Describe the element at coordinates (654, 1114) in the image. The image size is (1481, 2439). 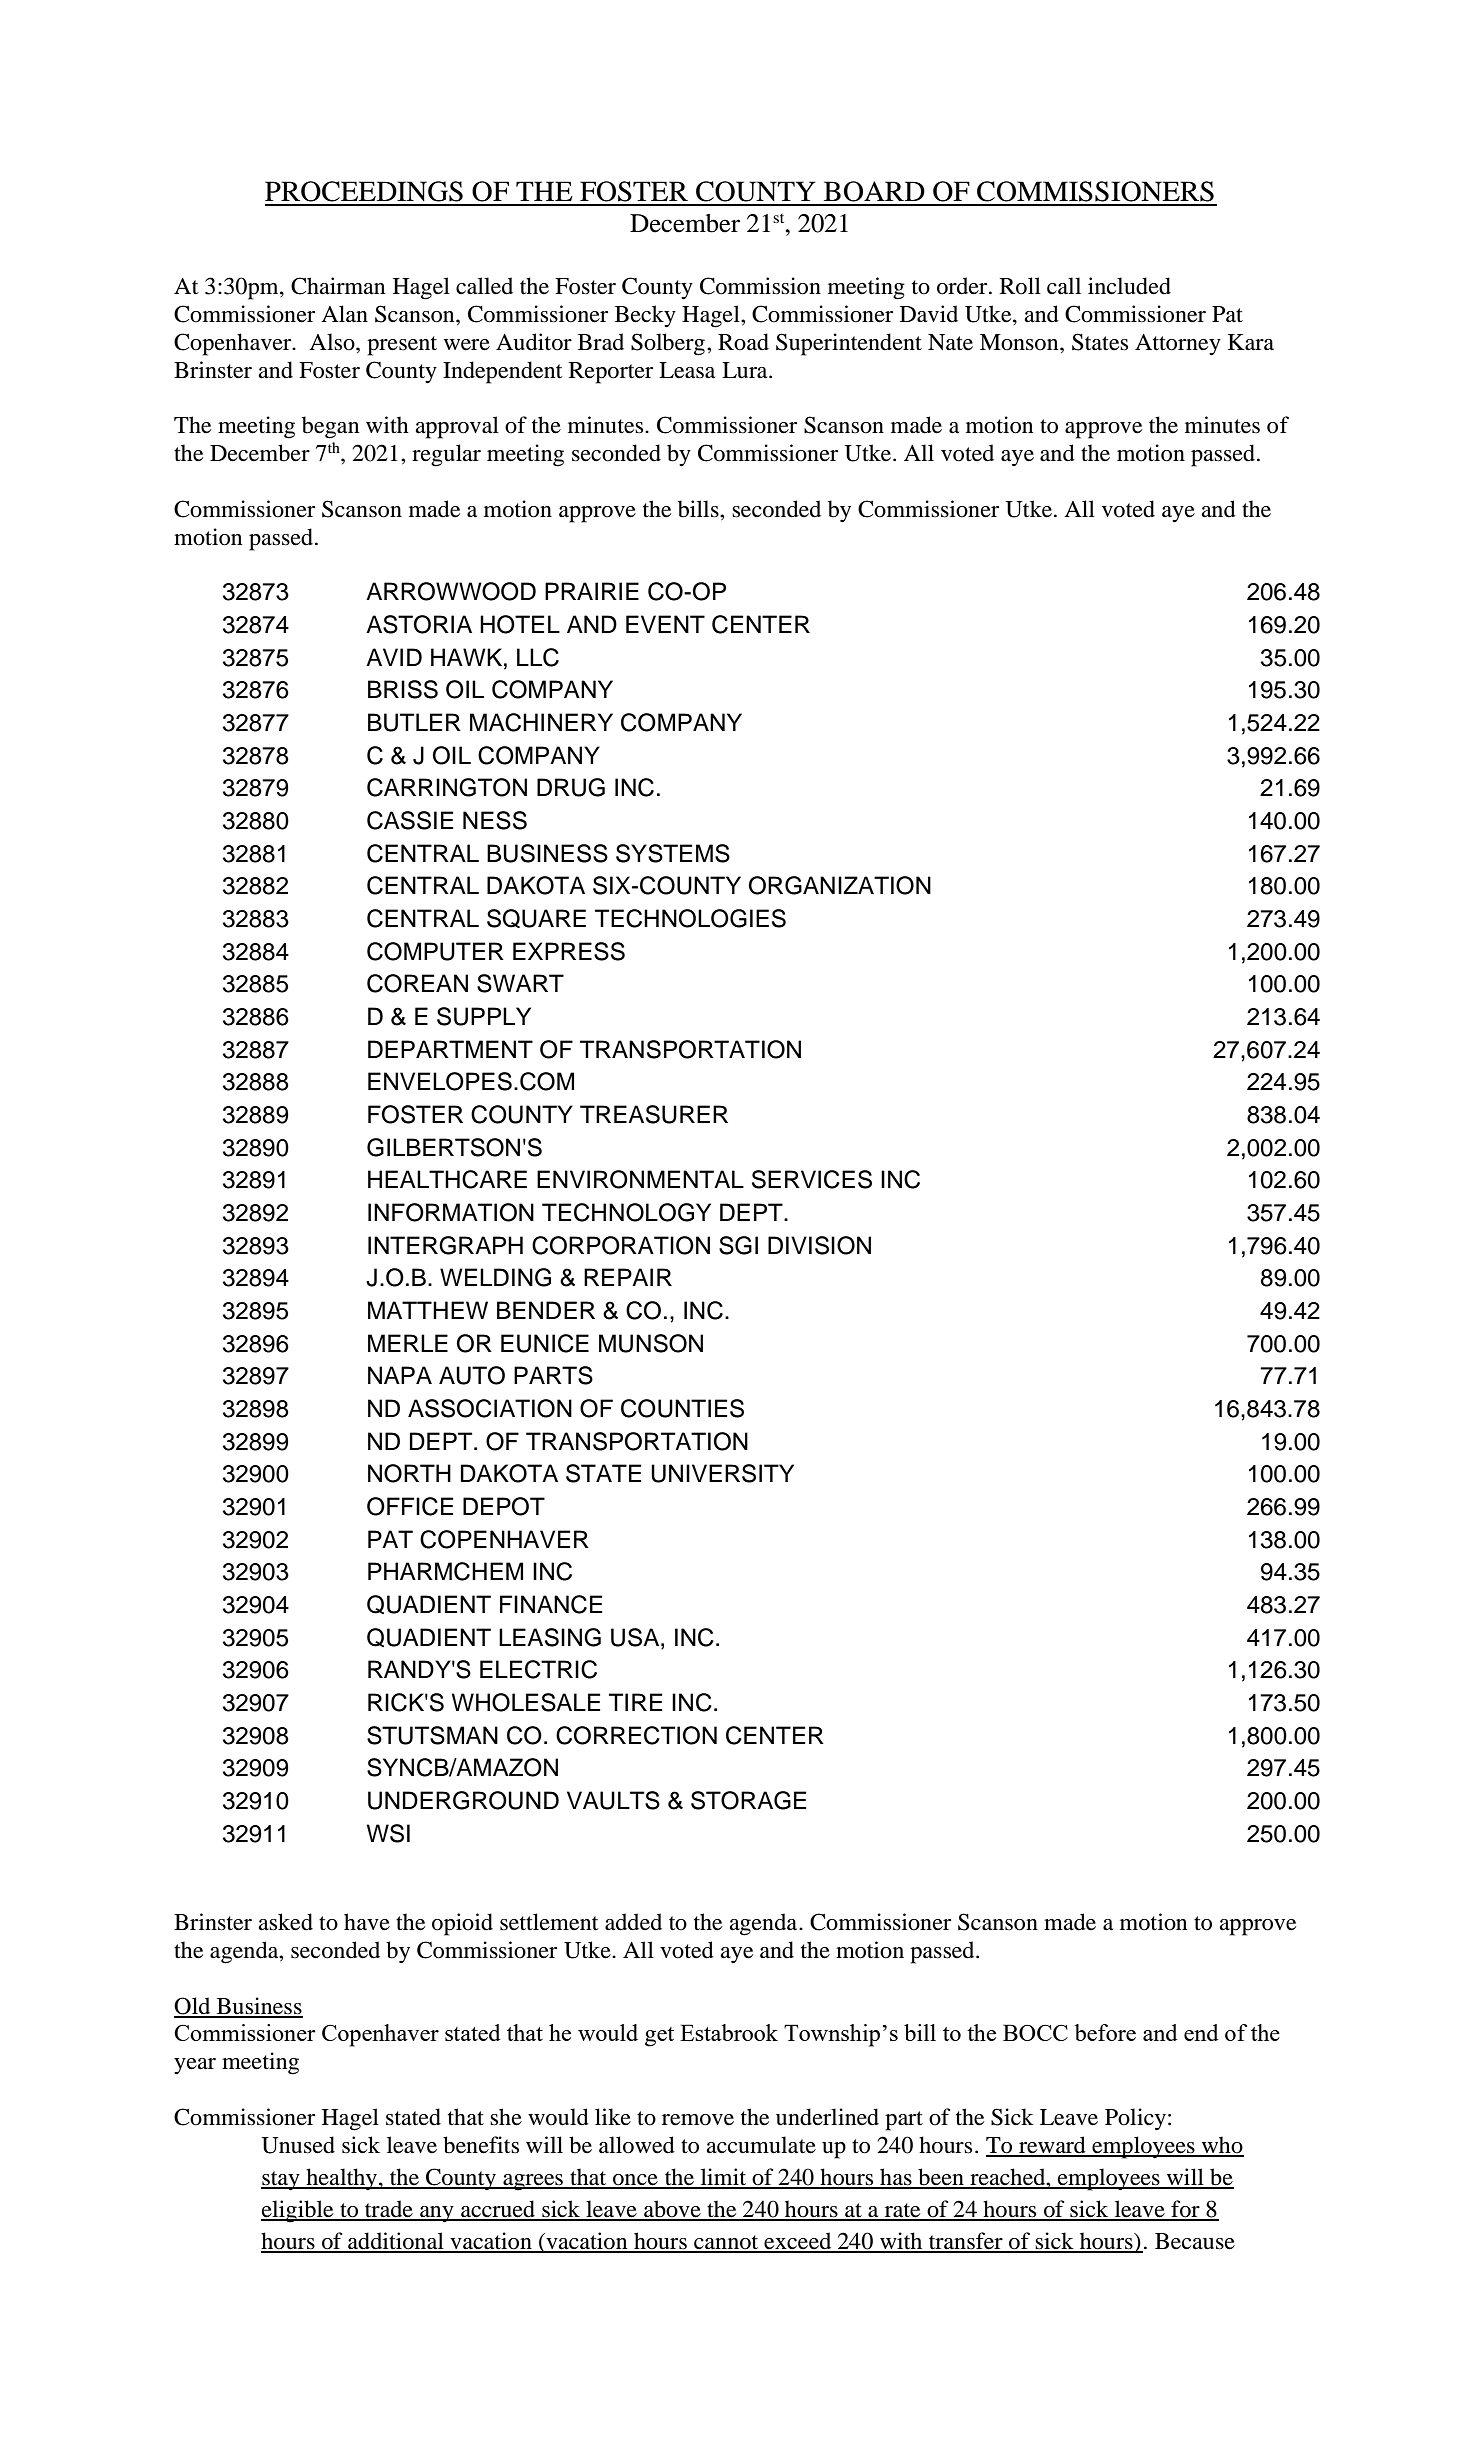
I see `TREASURER` at that location.
